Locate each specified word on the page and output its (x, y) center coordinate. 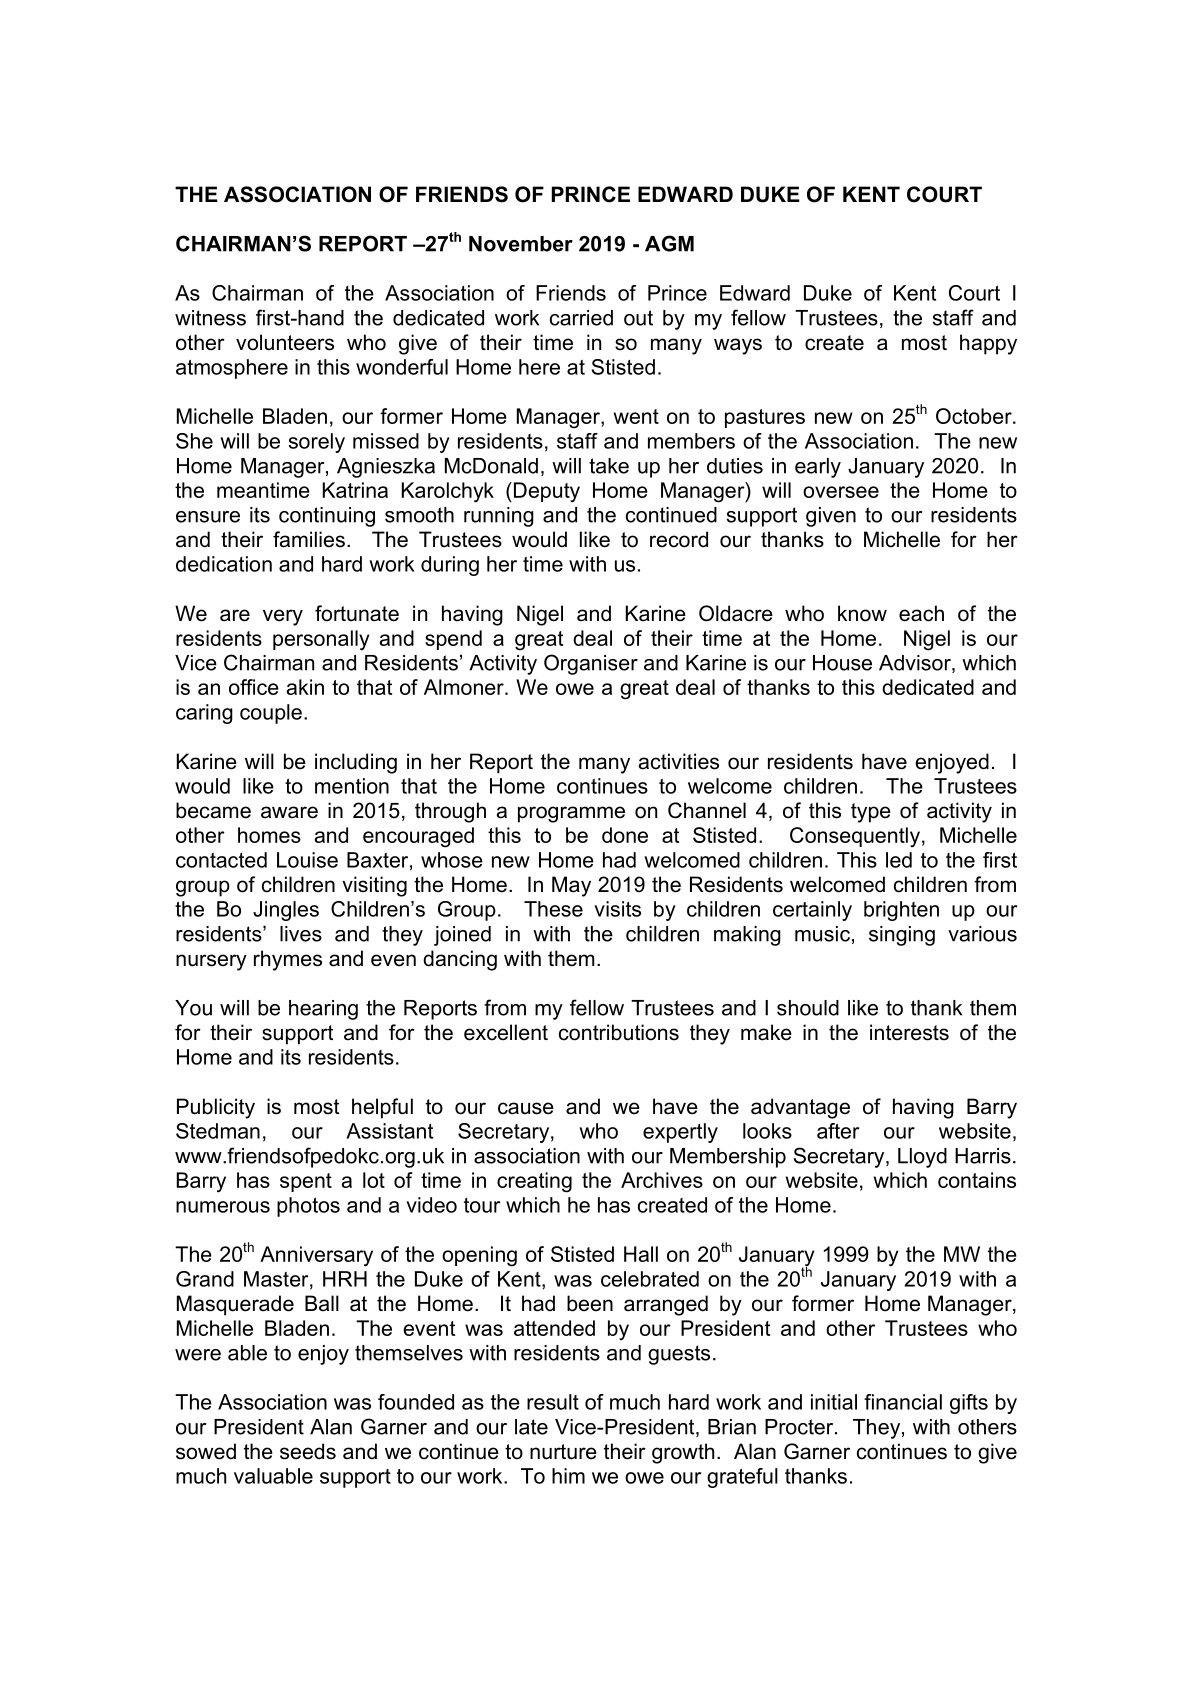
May (571, 886)
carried (581, 318)
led (899, 860)
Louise (307, 860)
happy (988, 344)
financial (903, 1402)
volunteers (285, 342)
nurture (563, 1452)
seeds (308, 1451)
